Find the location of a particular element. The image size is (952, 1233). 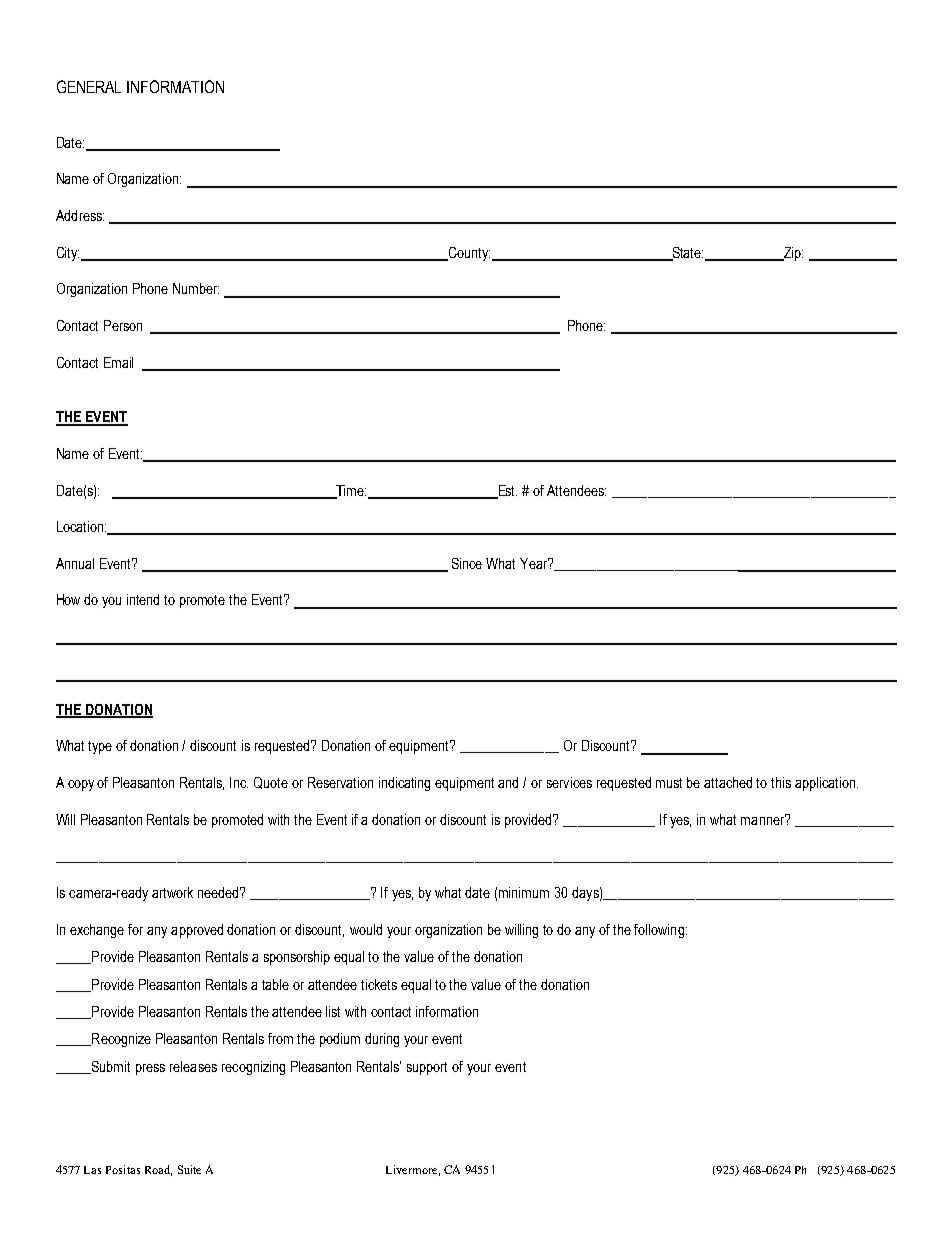

State is located at coordinates (686, 253).
